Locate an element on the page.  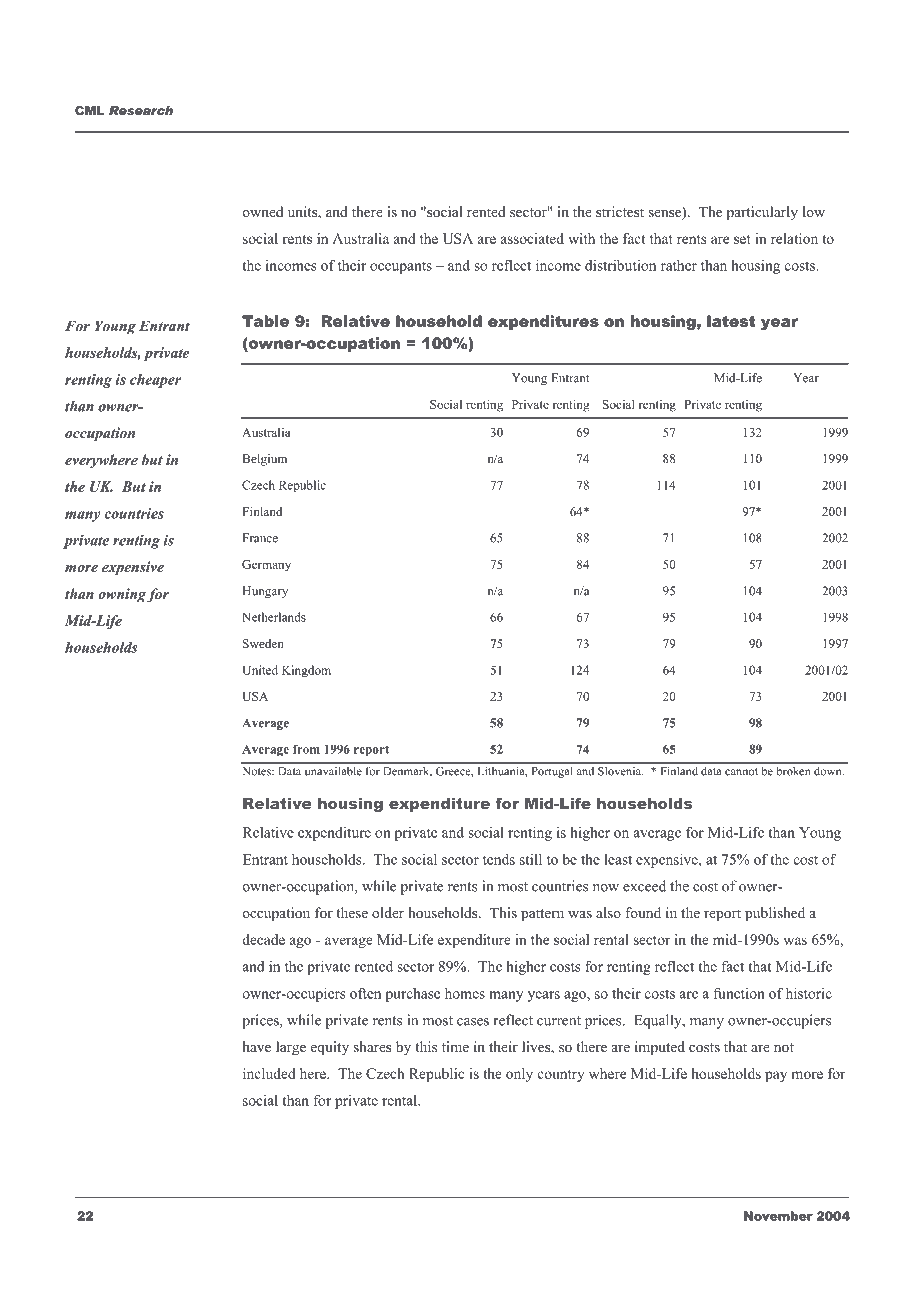
decade is located at coordinates (263, 939).
